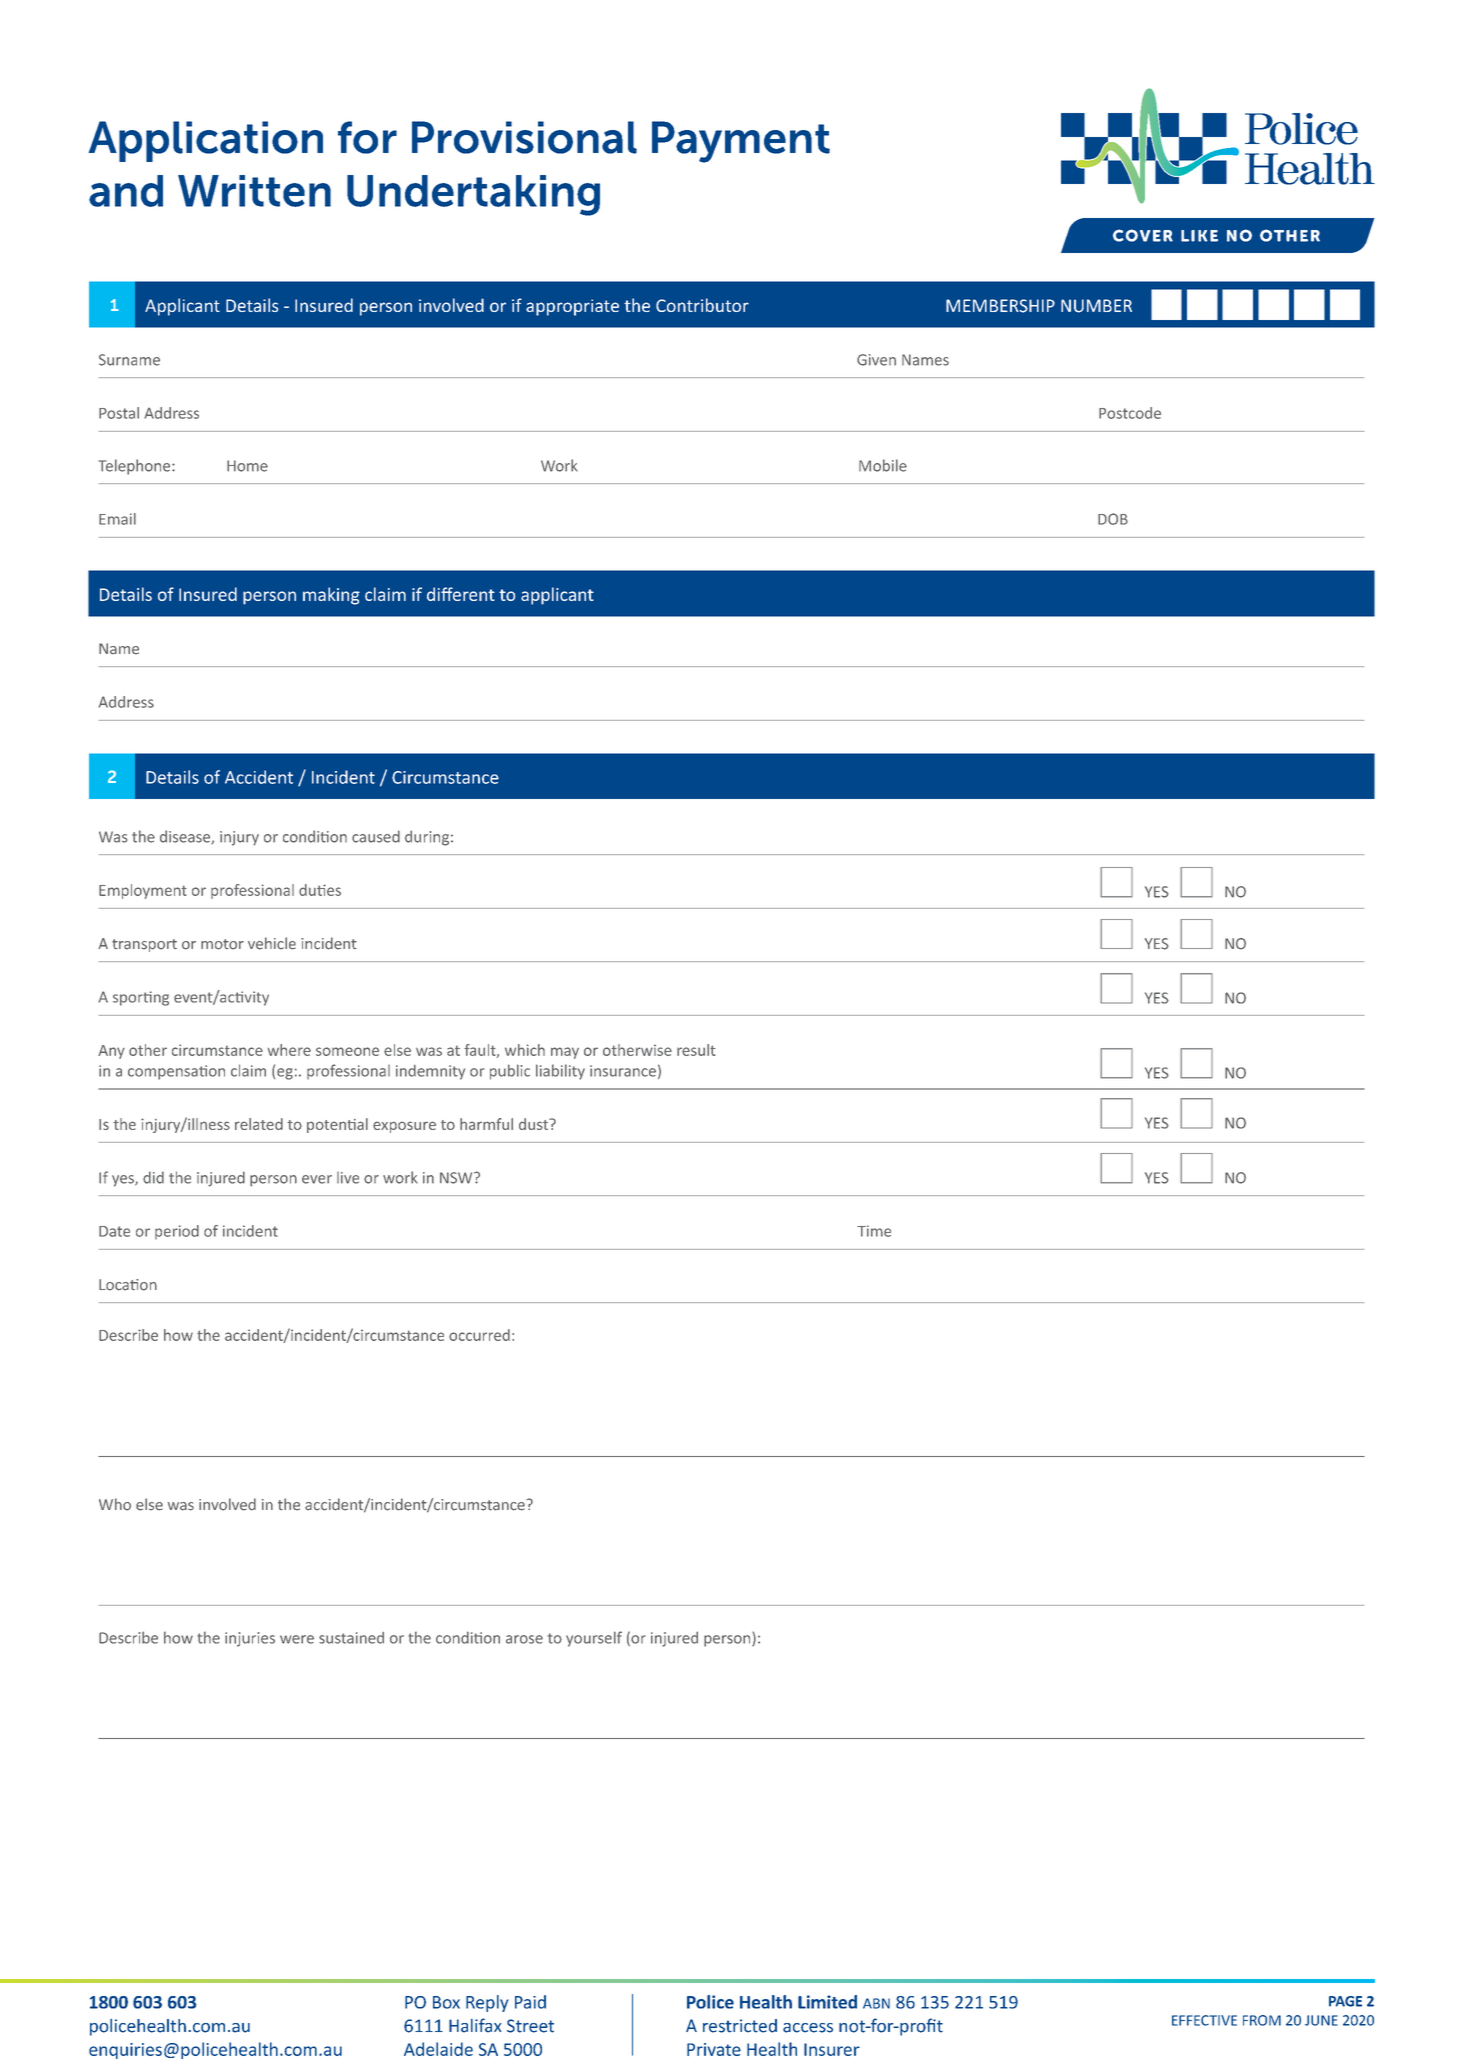 The width and height of the screenshot is (1463, 2069). I want to click on Time, so click(874, 1231).
